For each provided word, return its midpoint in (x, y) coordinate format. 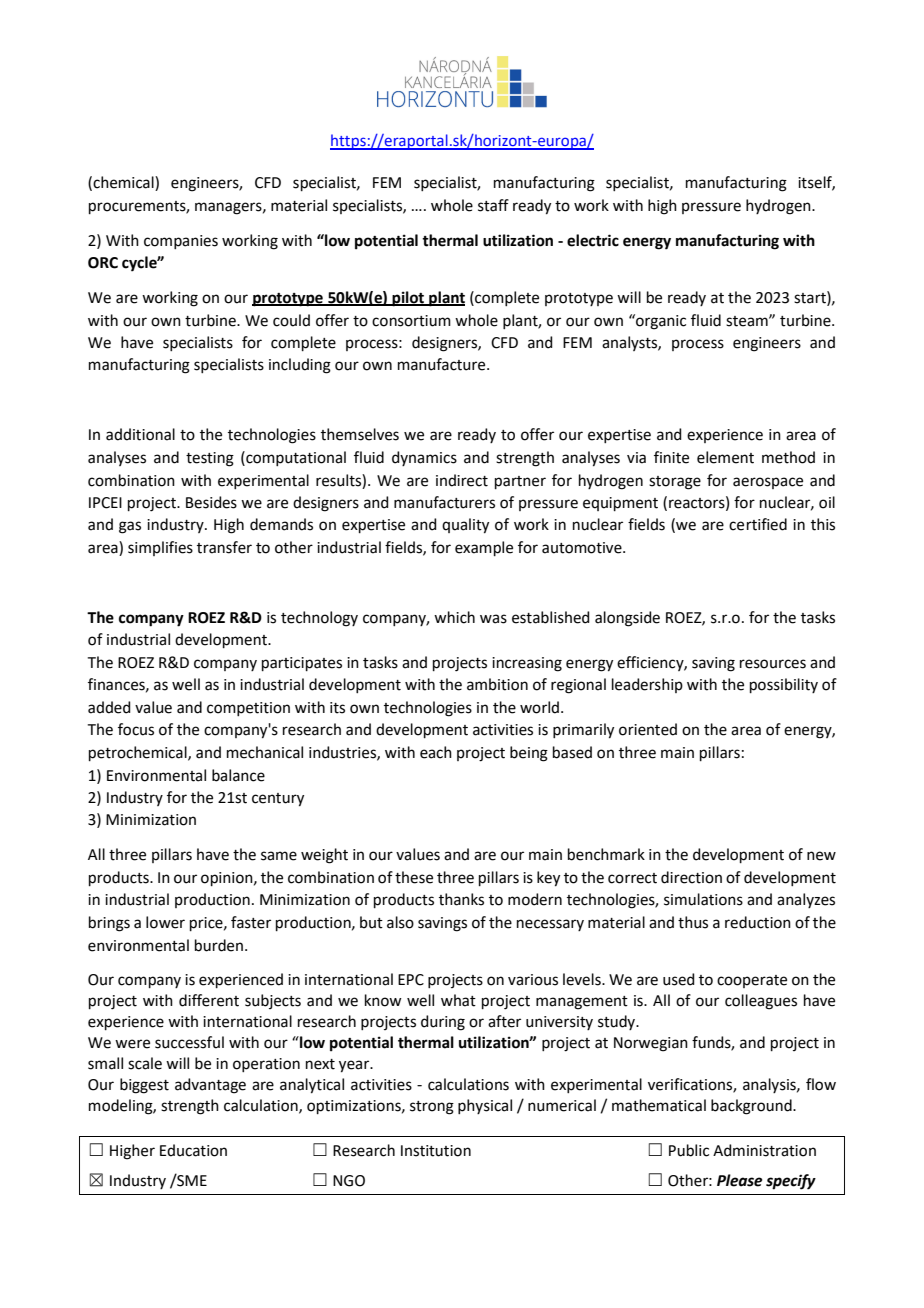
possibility (784, 685)
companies (181, 242)
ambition (497, 684)
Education (193, 1150)
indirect (462, 480)
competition (248, 709)
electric (593, 240)
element (725, 457)
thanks (461, 899)
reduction (758, 922)
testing (210, 459)
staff (493, 205)
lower (165, 922)
